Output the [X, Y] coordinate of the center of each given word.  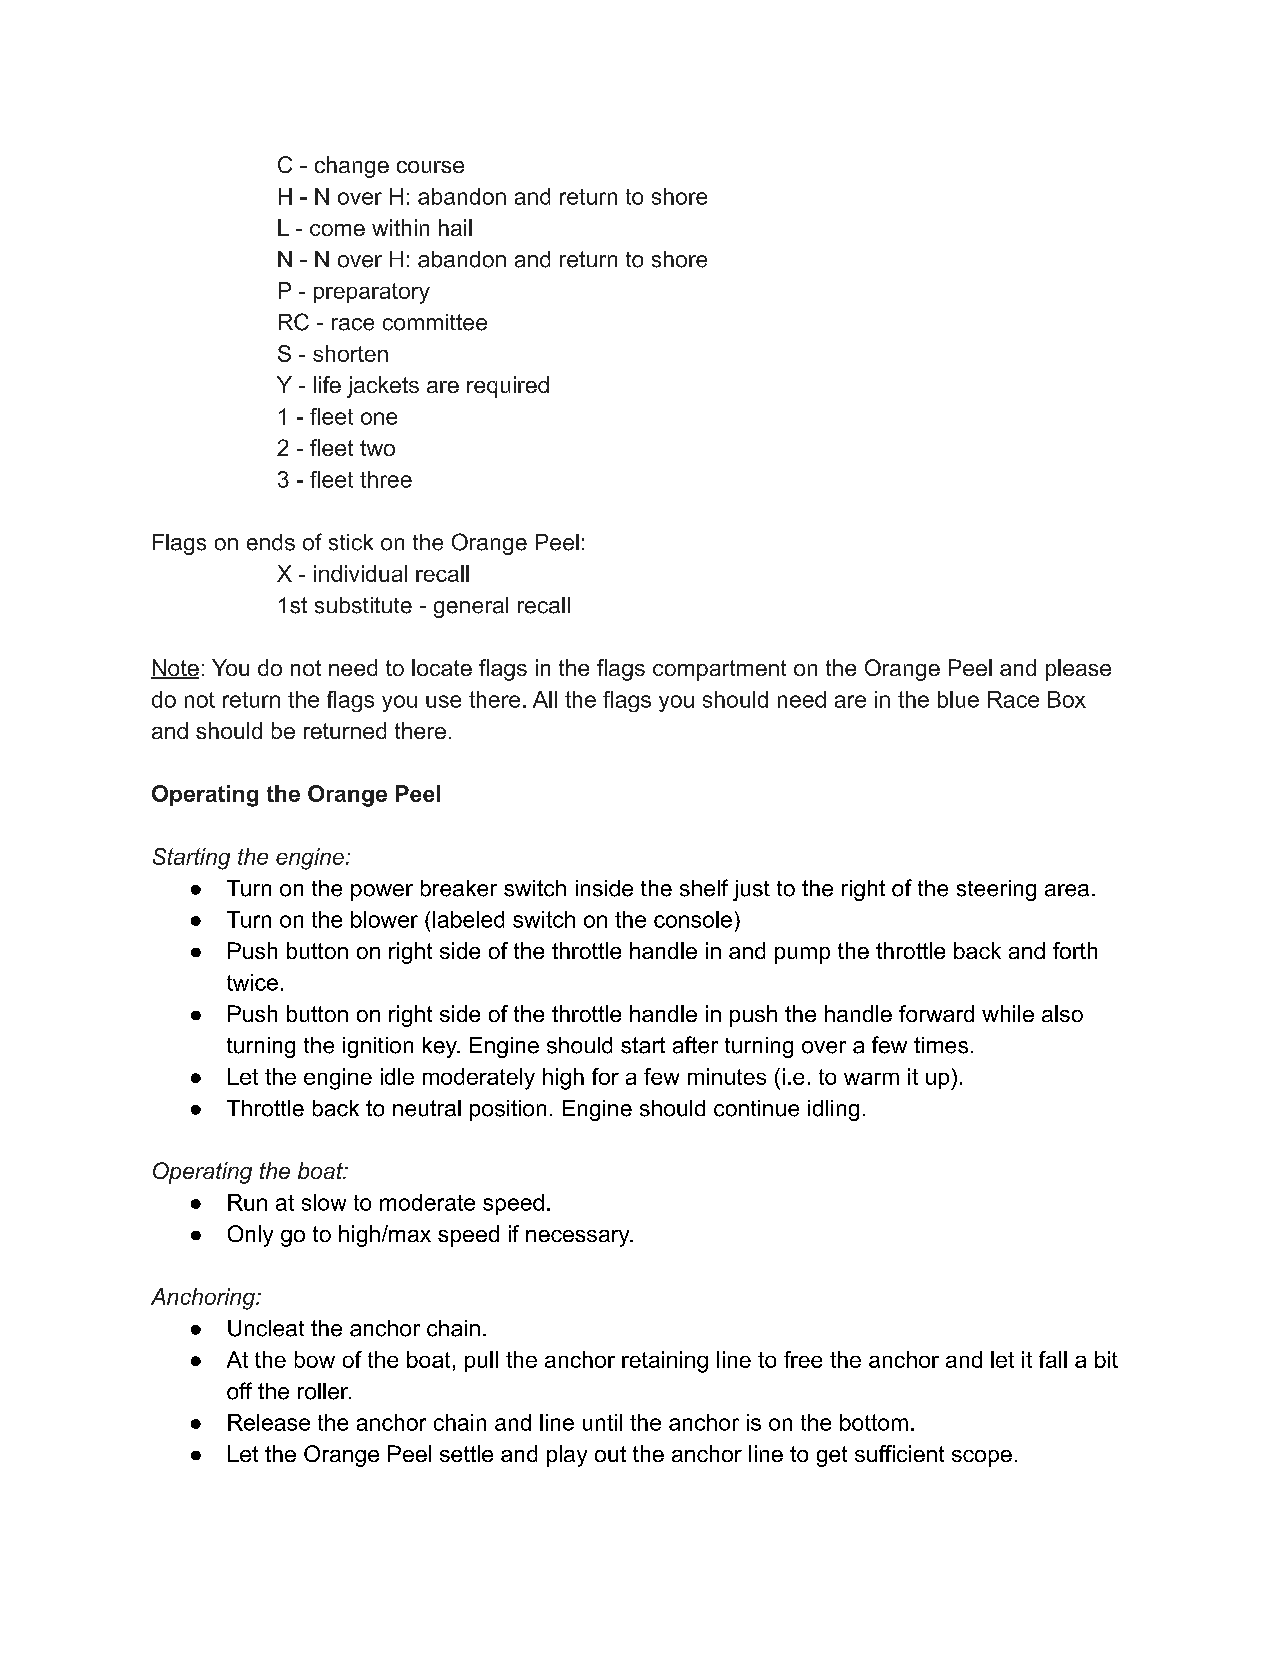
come [337, 230]
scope [982, 1458]
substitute [363, 605]
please [1078, 670]
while [1008, 1013]
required [508, 387]
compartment [719, 670]
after [695, 1045]
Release [269, 1422]
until [602, 1422]
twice [252, 982]
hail [455, 227]
